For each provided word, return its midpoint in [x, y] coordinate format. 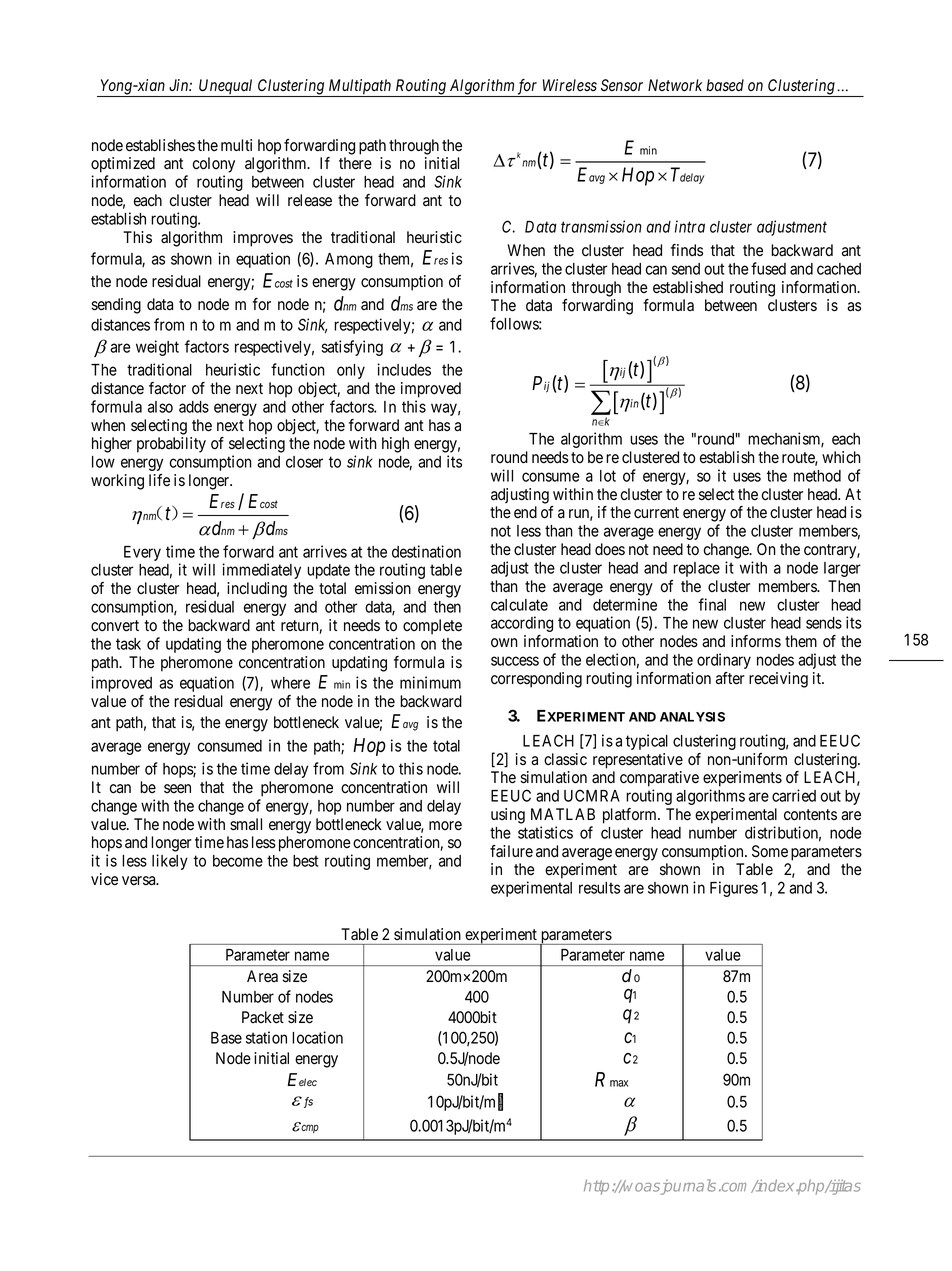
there [355, 163]
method [817, 476]
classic [565, 759]
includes [404, 369]
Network [675, 85]
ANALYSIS [692, 717]
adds [194, 407]
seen [177, 789]
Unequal [226, 88]
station [266, 1037]
